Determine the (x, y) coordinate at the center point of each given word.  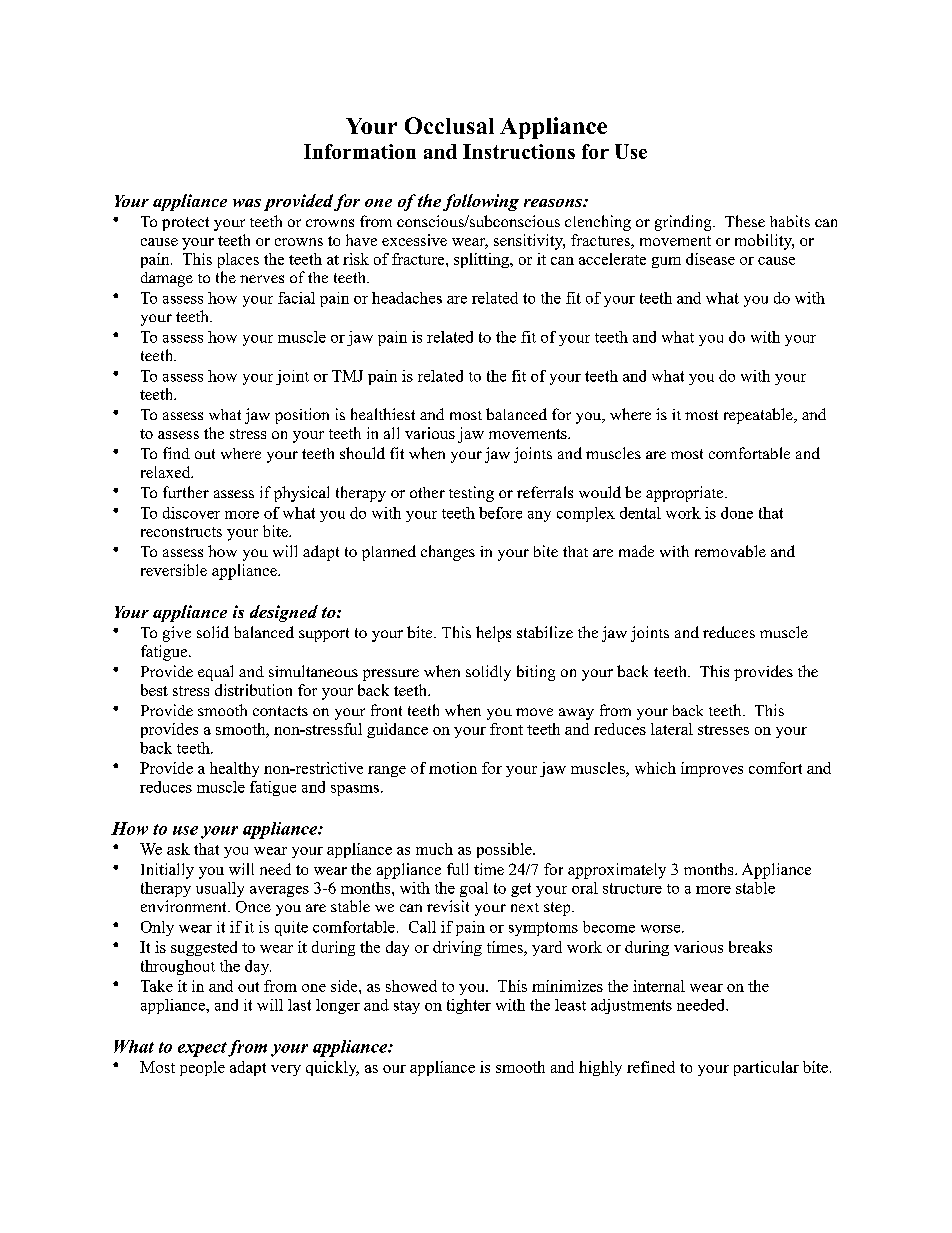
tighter (469, 1006)
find (176, 453)
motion (453, 768)
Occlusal (449, 125)
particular (766, 1068)
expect (202, 1049)
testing (471, 494)
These (745, 221)
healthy (234, 769)
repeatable (759, 416)
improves (712, 769)
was (247, 203)
